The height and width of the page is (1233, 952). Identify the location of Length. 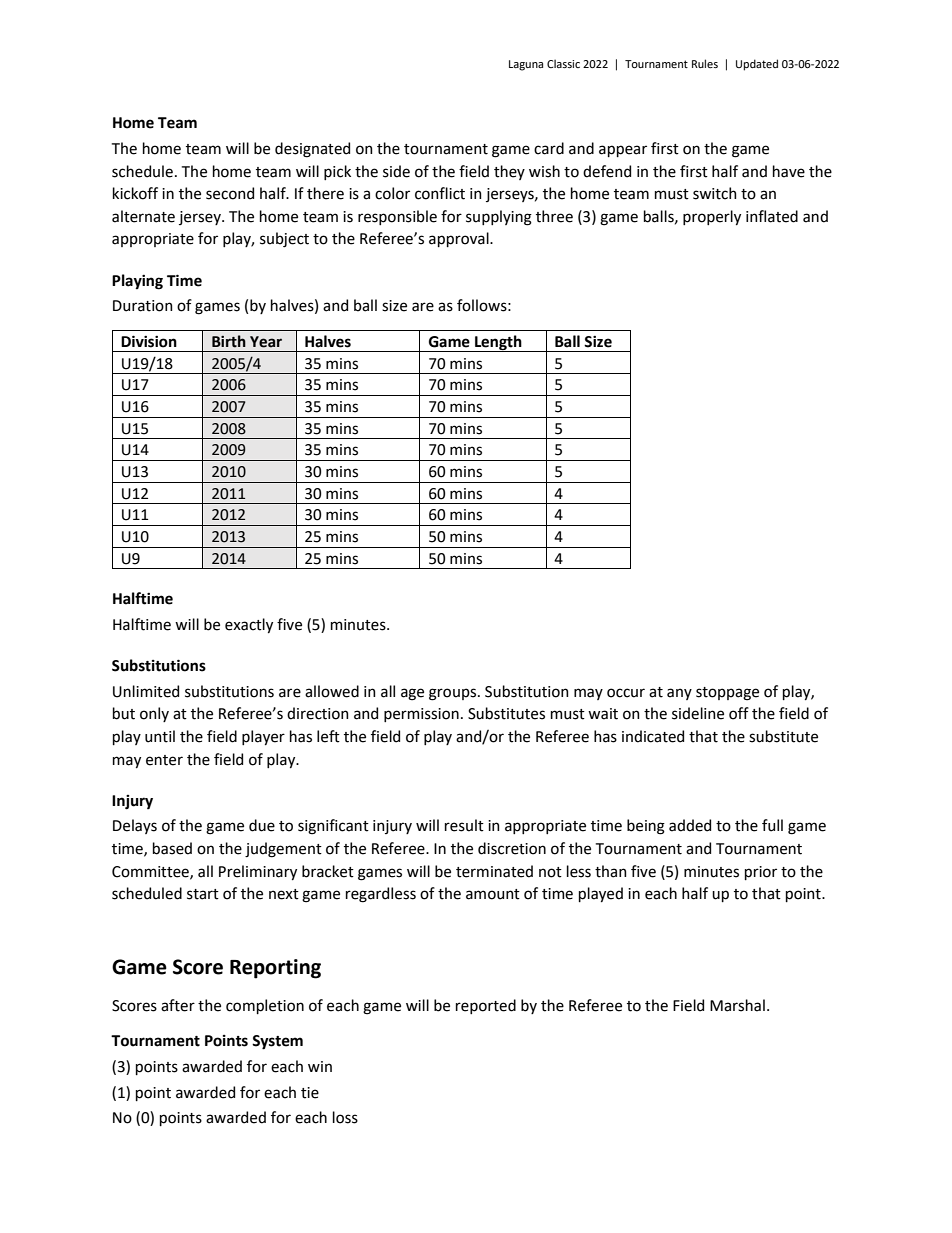
(498, 343).
